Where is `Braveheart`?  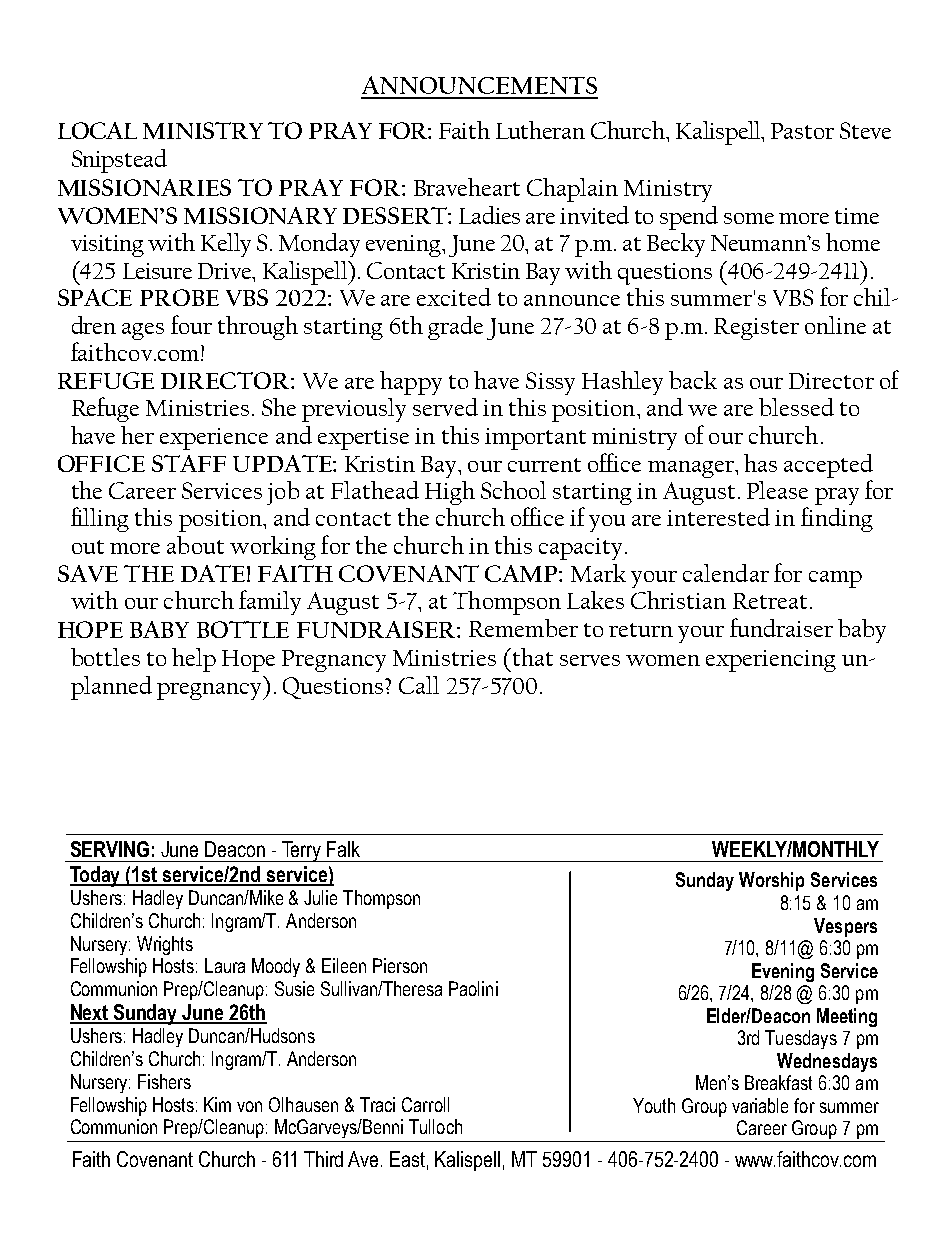 Braveheart is located at coordinates (467, 187).
